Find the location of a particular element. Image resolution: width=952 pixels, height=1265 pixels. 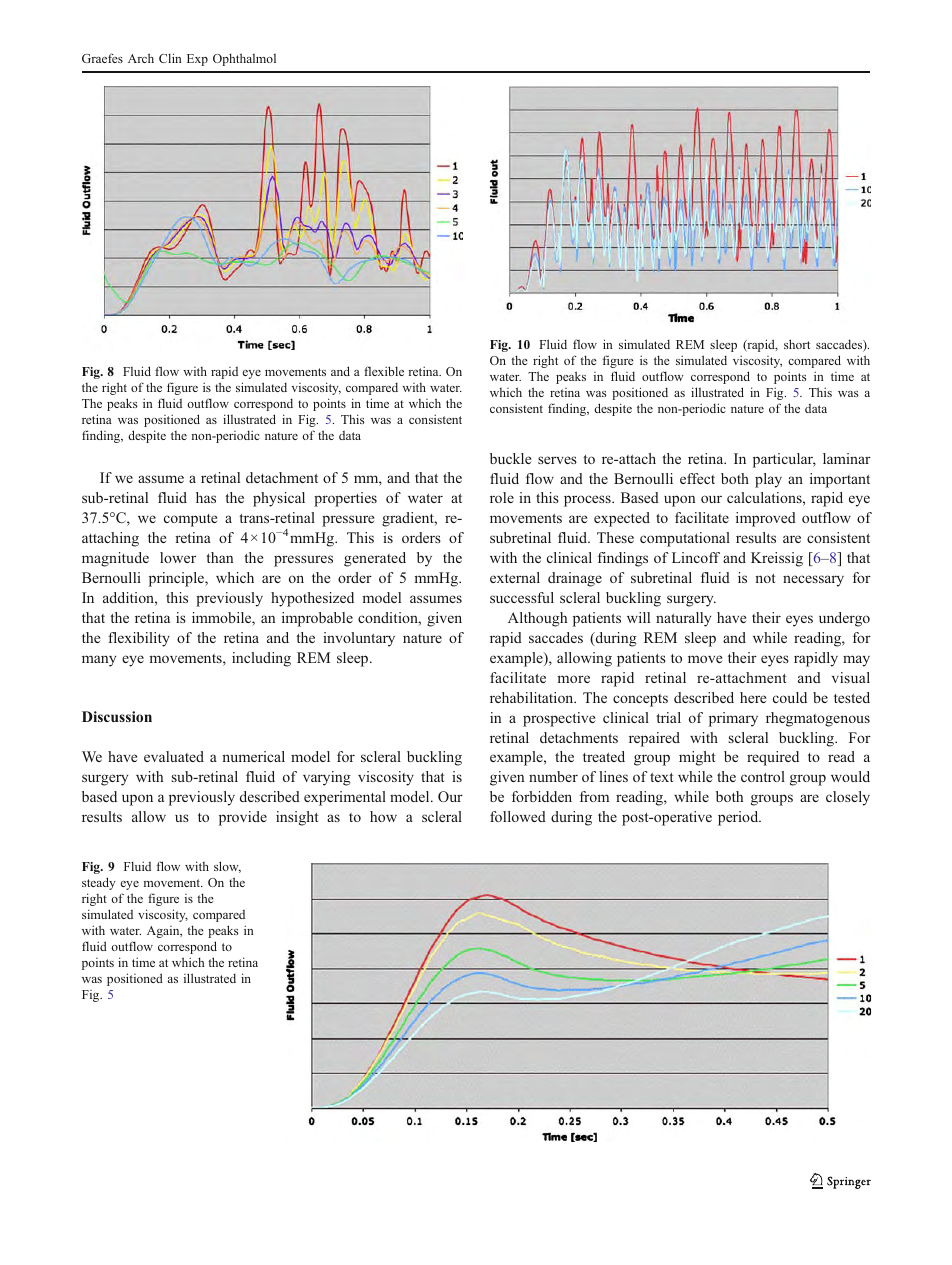

play is located at coordinates (768, 480).
